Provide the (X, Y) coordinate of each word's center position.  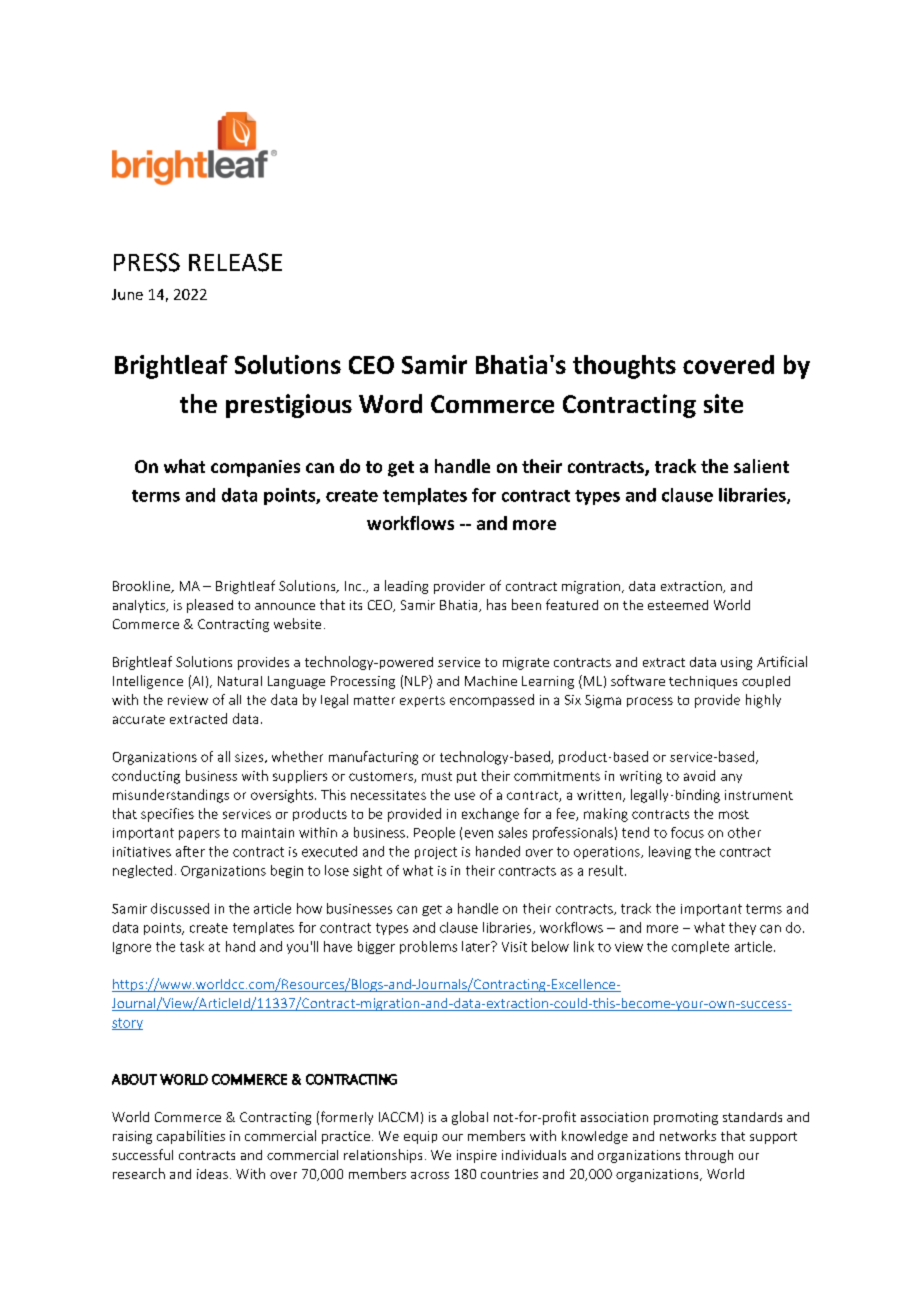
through (709, 1156)
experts (422, 701)
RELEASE (235, 262)
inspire (477, 1156)
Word (390, 403)
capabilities (191, 1137)
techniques (703, 682)
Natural (240, 681)
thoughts (624, 367)
